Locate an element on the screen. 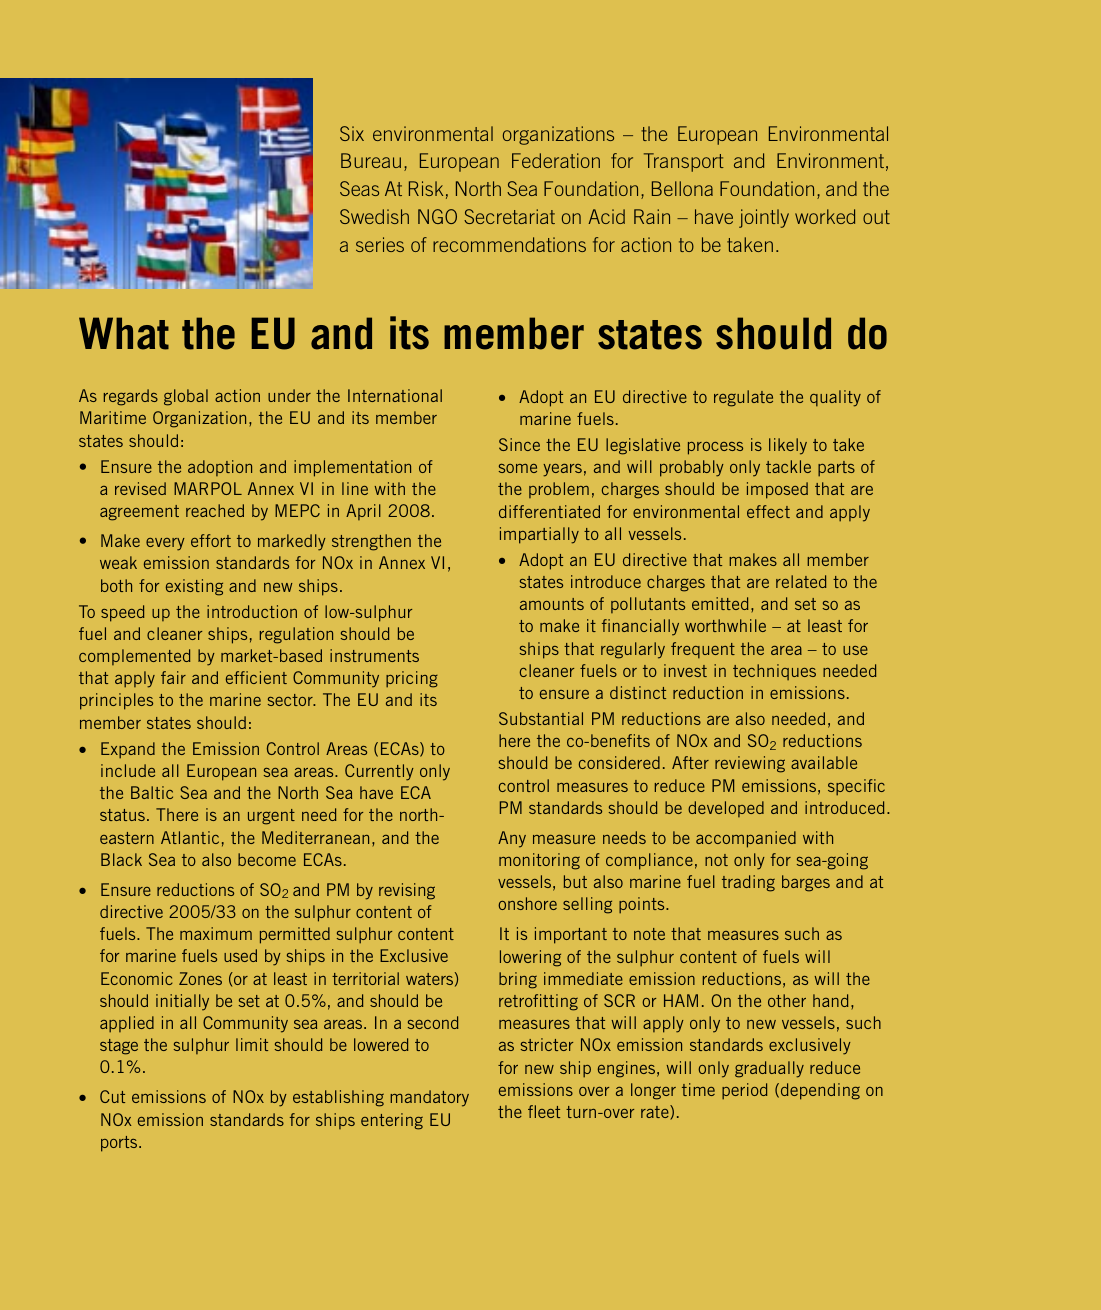 This screenshot has height=1310, width=1101. Federation is located at coordinates (556, 160).
